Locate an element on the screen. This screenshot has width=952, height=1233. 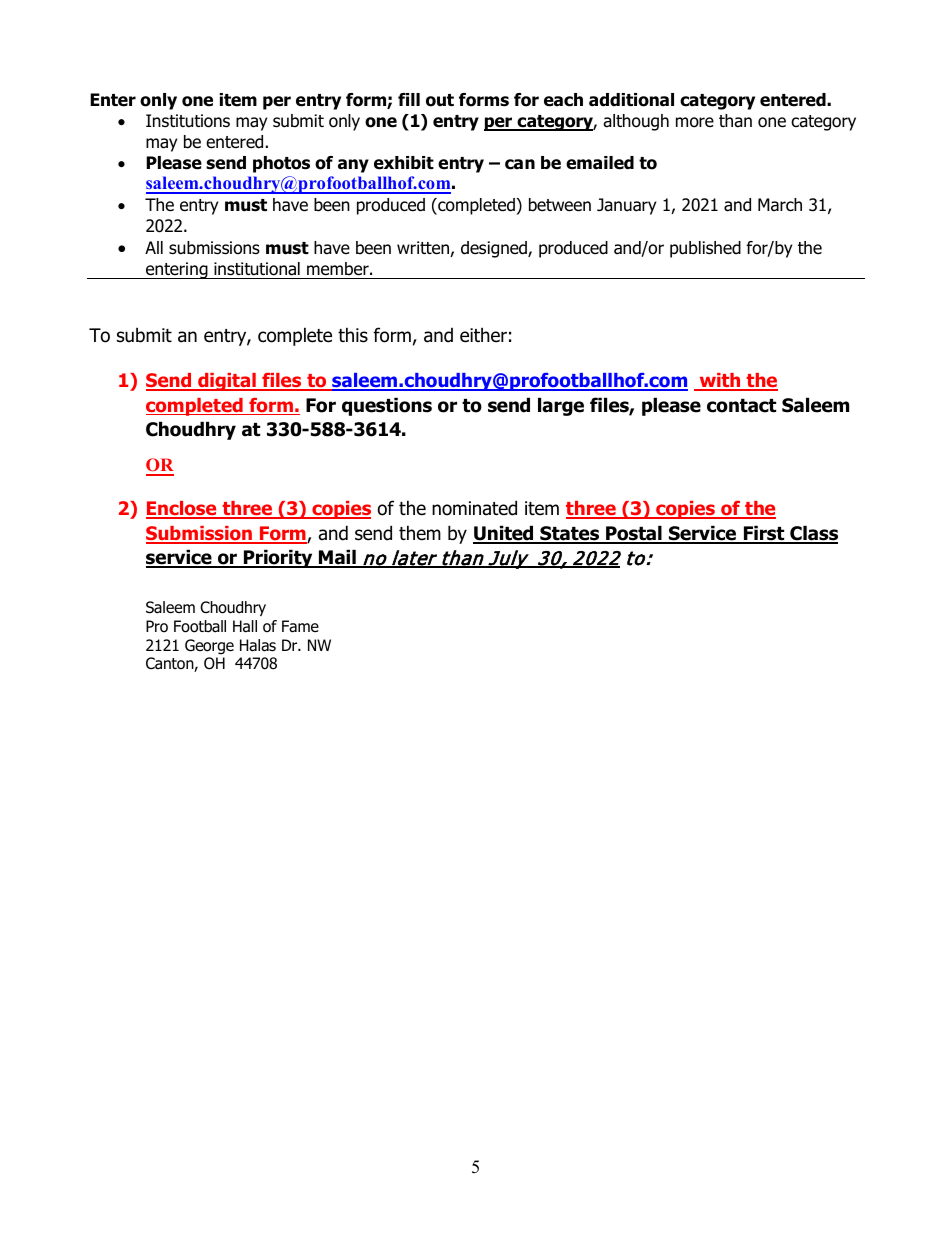
contact is located at coordinates (741, 406).
